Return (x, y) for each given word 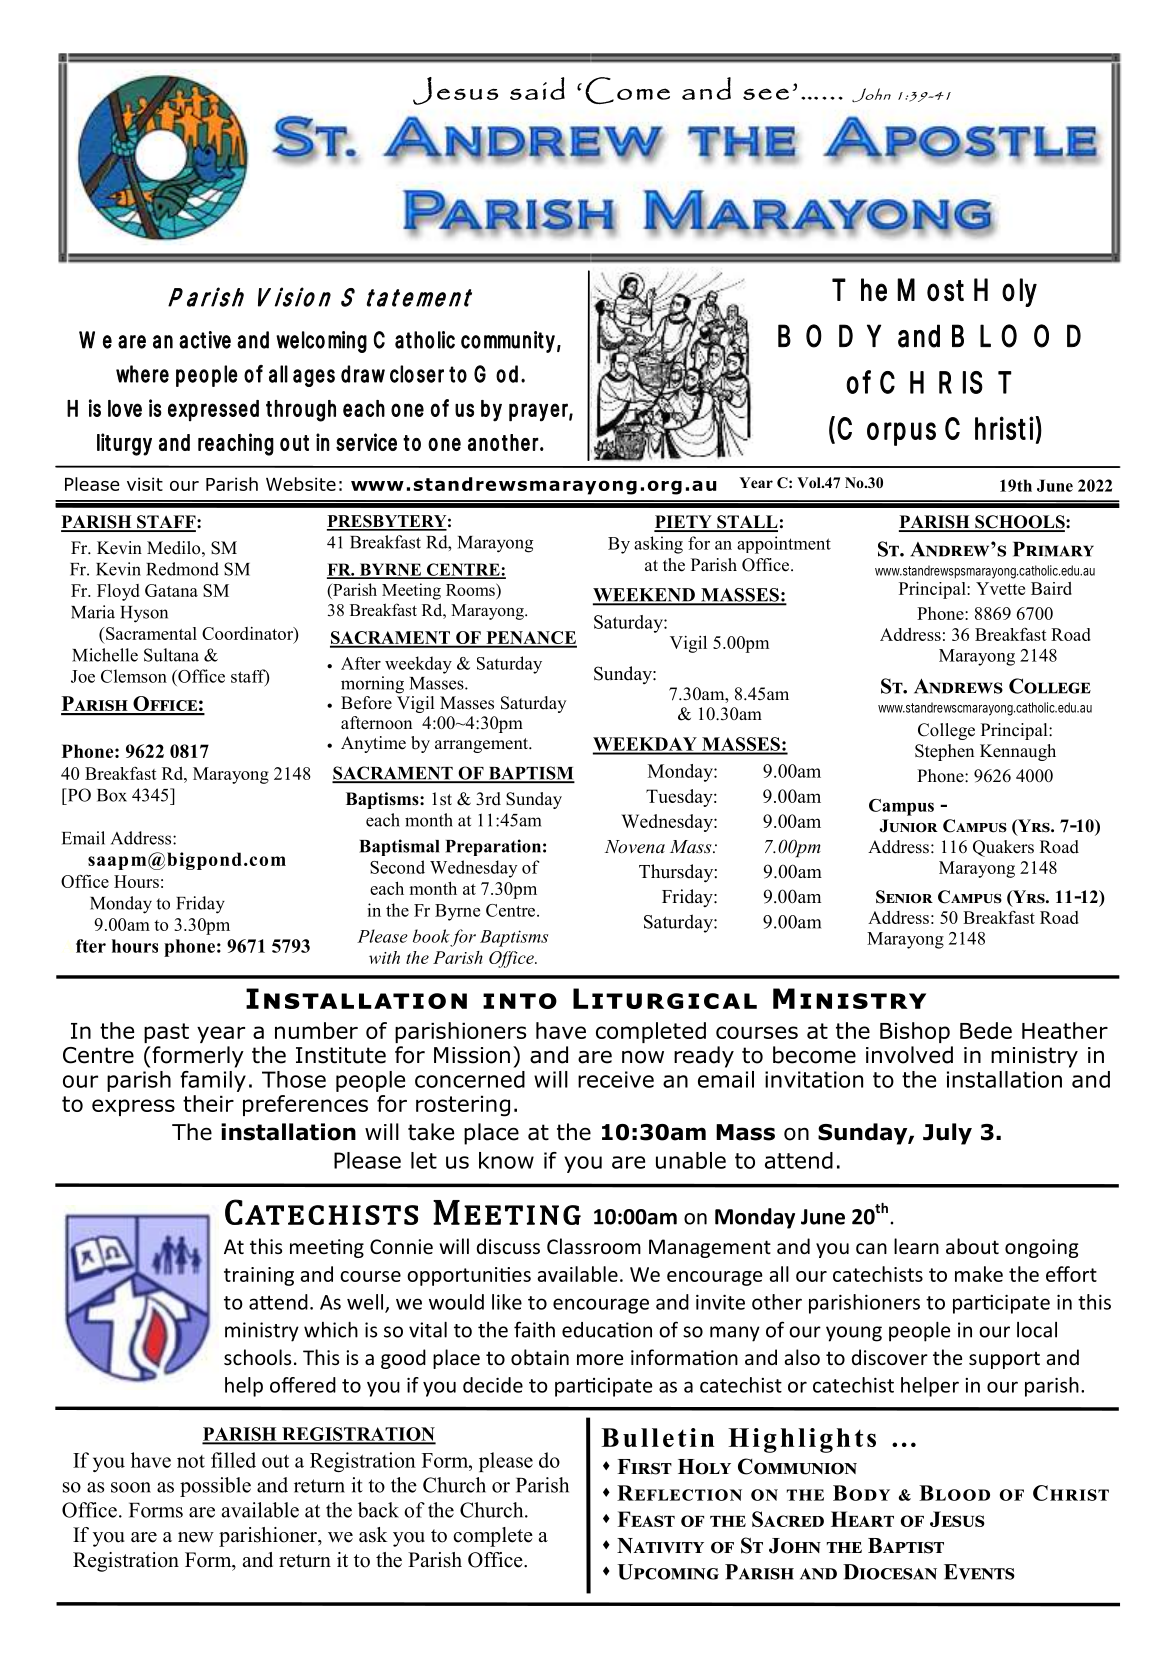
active (205, 340)
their (208, 1103)
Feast (646, 1519)
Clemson (134, 676)
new (196, 1537)
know (506, 1160)
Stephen (944, 752)
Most (930, 290)
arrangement (483, 745)
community (508, 342)
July (947, 1134)
